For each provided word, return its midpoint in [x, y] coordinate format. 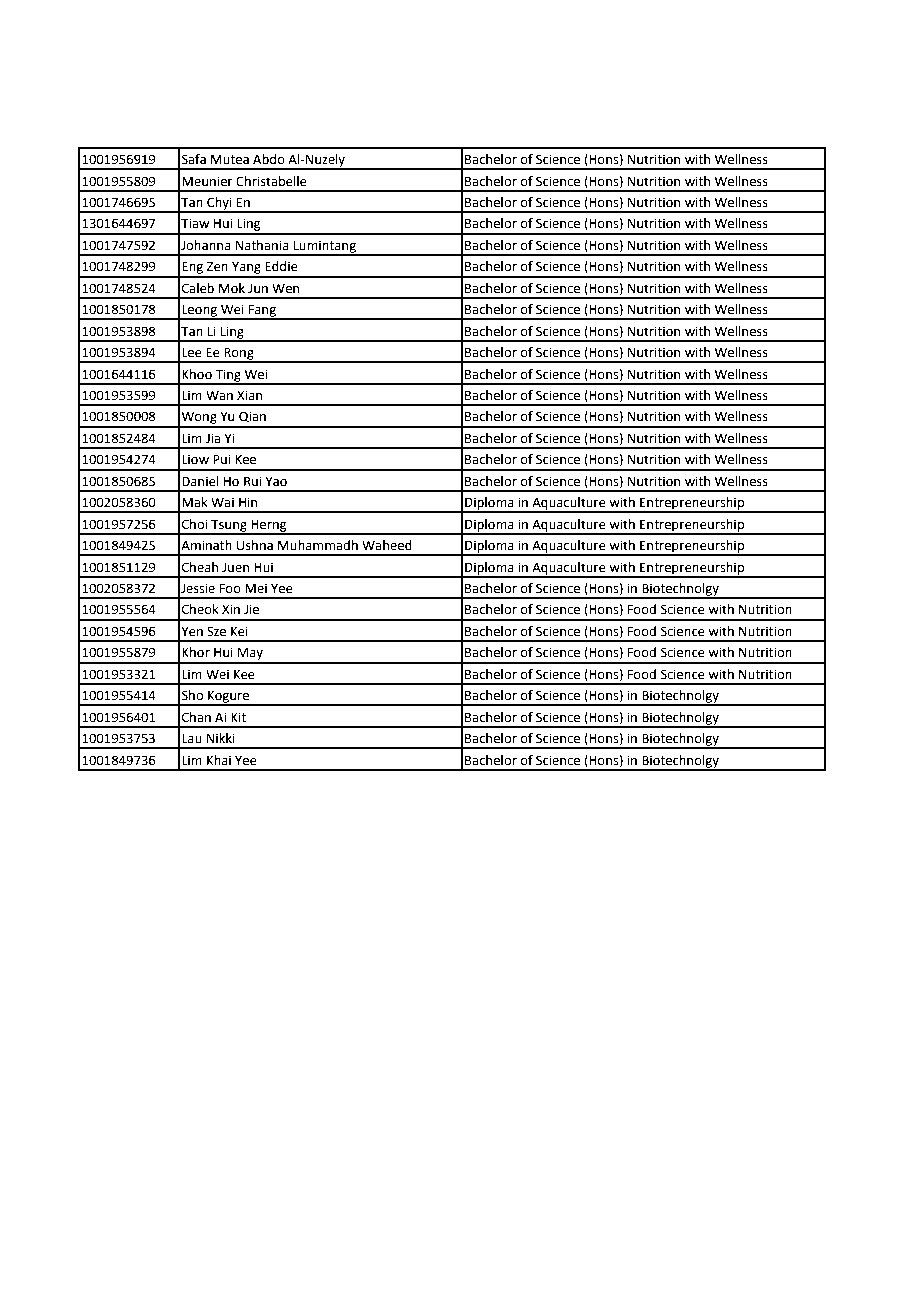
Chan [196, 717]
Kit [238, 717]
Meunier [207, 181]
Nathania [262, 245]
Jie [251, 609]
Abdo [269, 159]
